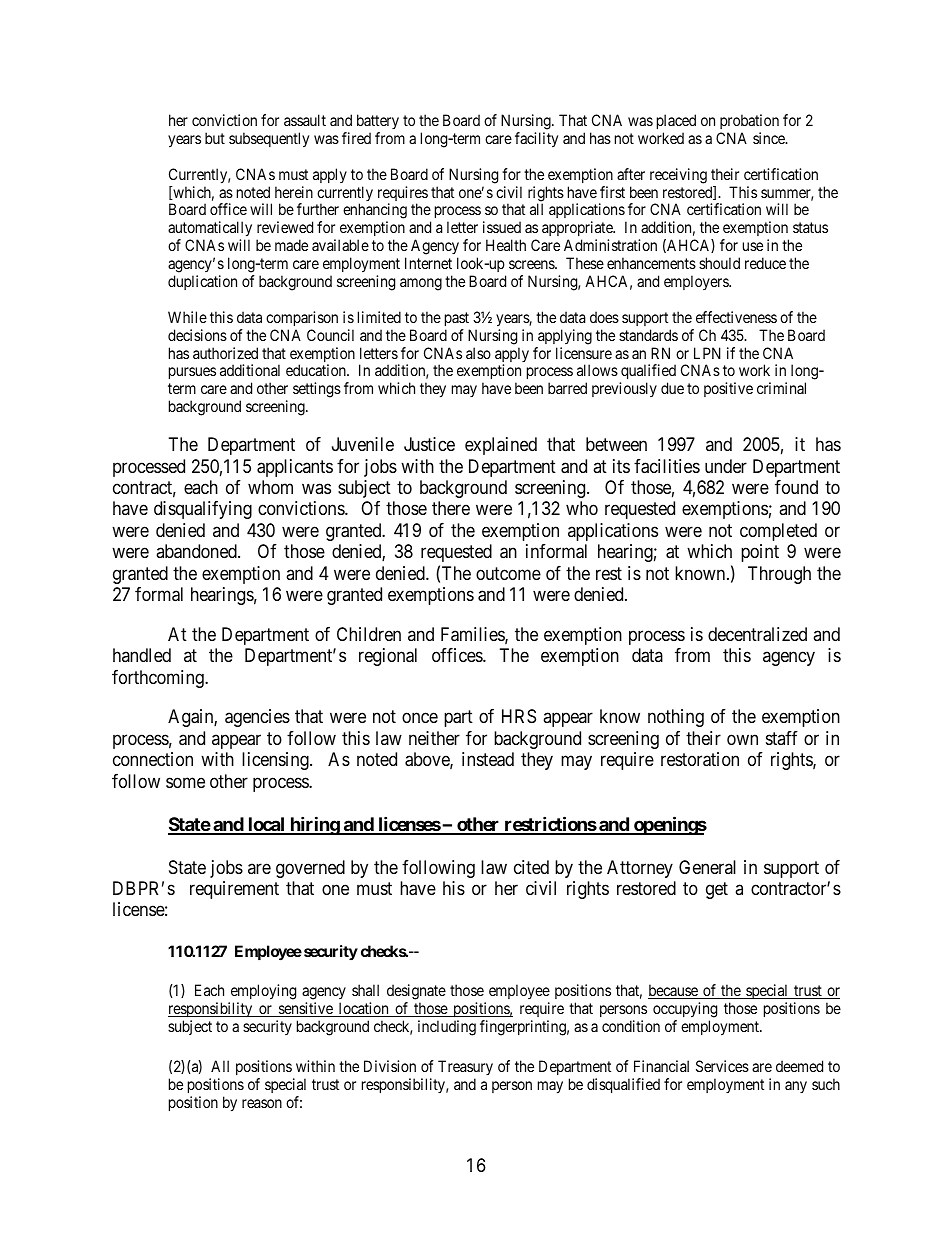 This screenshot has width=952, height=1233. Describe the element at coordinates (770, 138) in the screenshot. I see `since` at that location.
